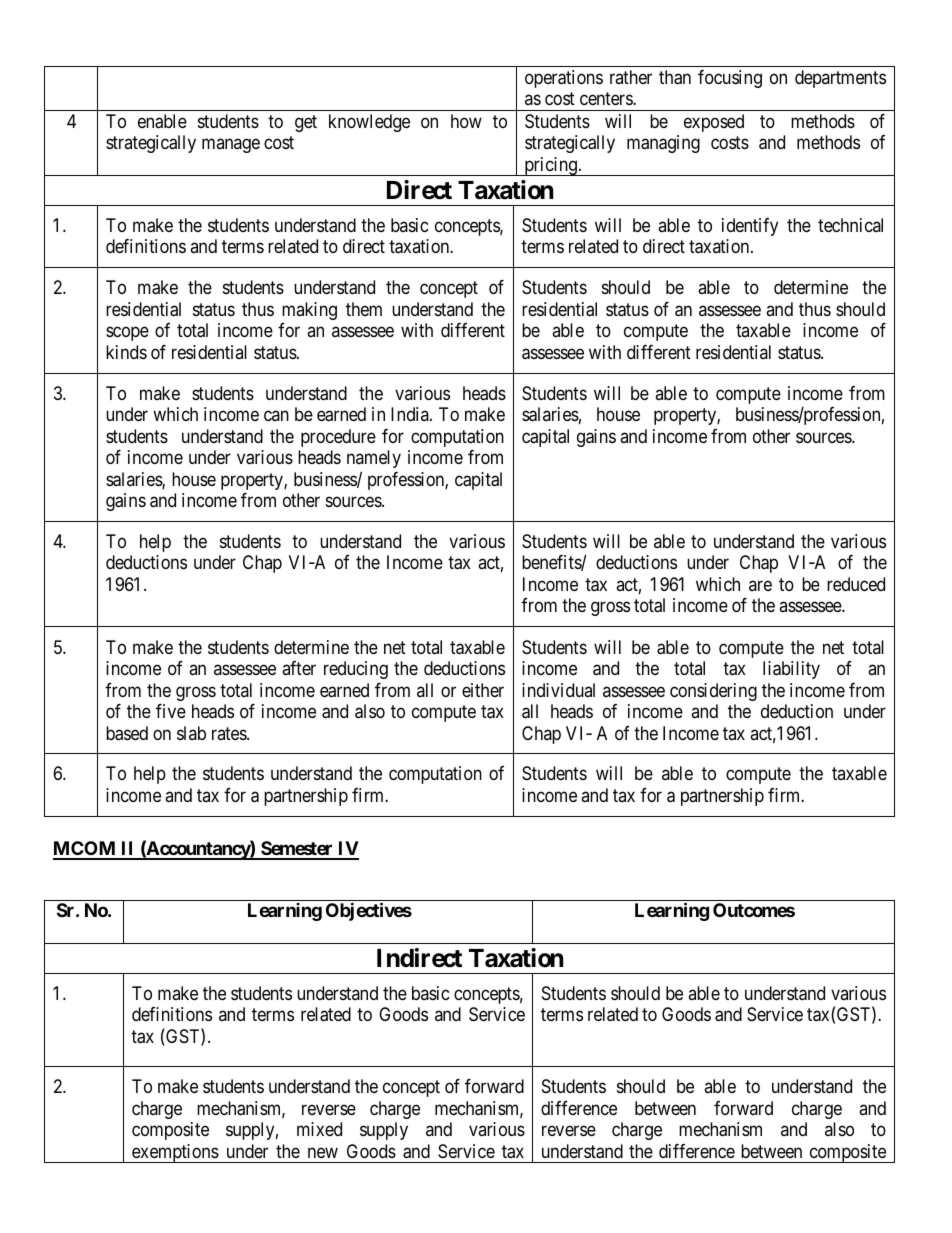 The width and height of the screenshot is (952, 1233). I want to click on kinds, so click(126, 352).
